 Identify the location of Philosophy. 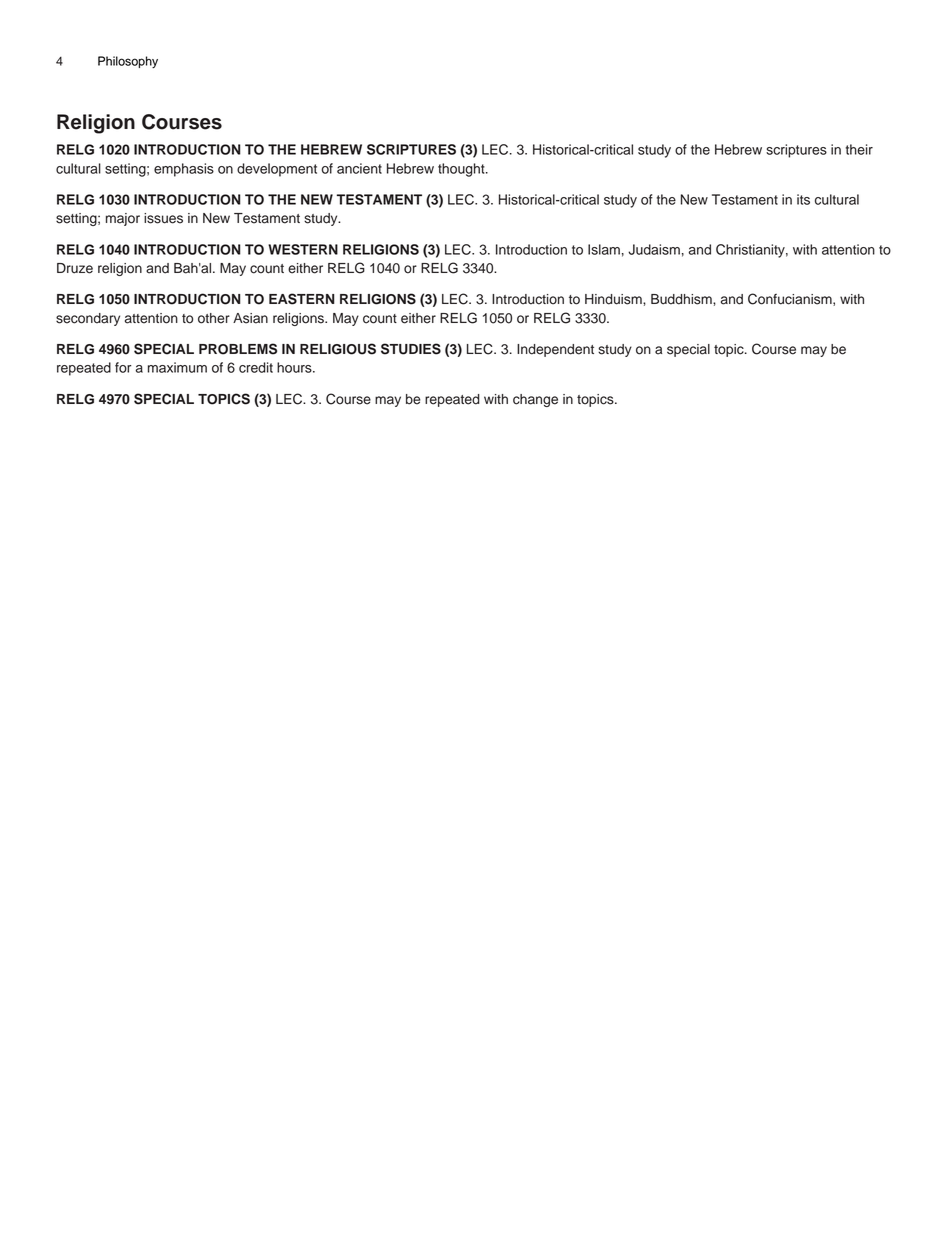
(128, 62).
